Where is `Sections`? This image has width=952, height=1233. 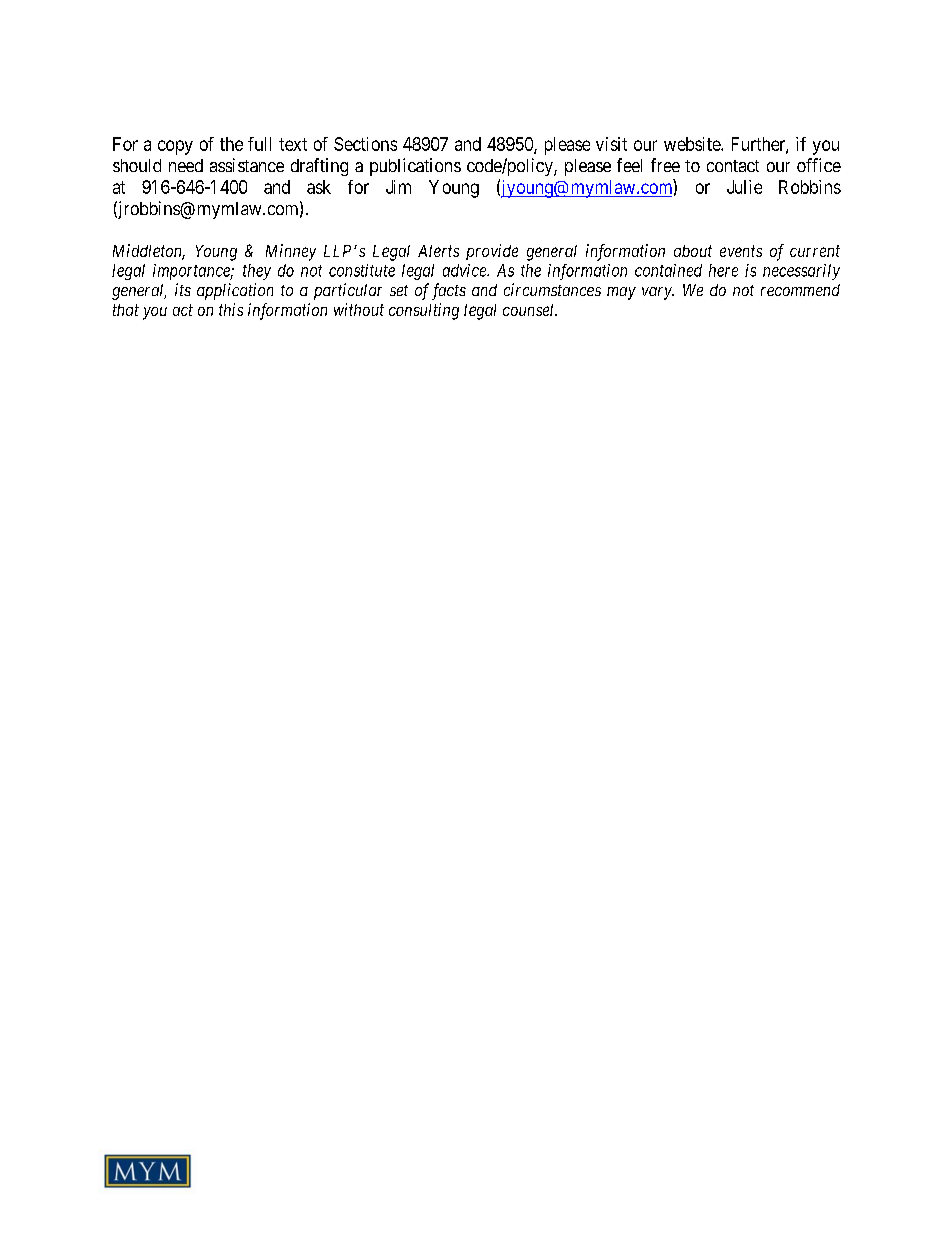
Sections is located at coordinates (365, 144).
